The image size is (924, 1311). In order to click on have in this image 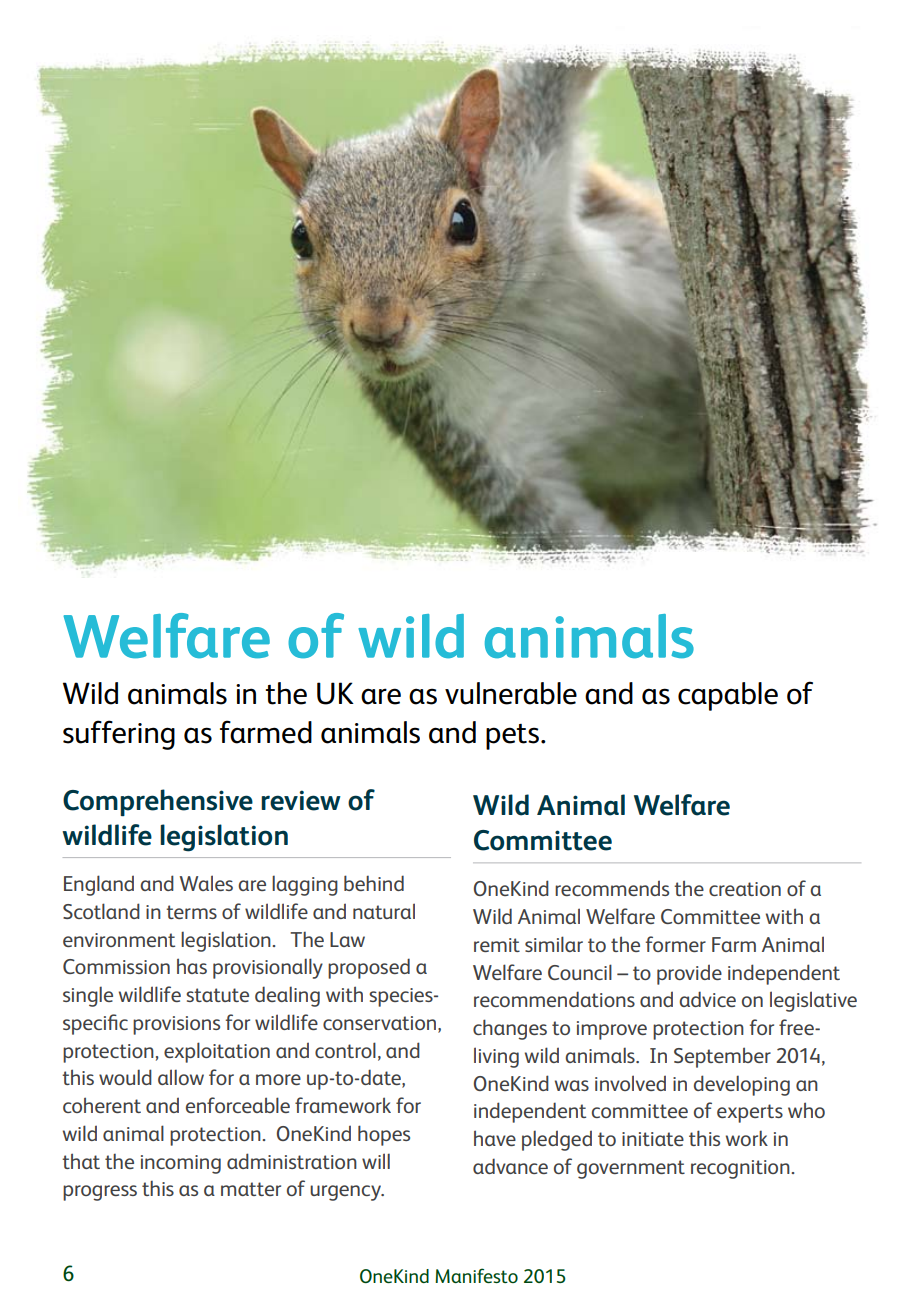, I will do `click(495, 1138)`.
